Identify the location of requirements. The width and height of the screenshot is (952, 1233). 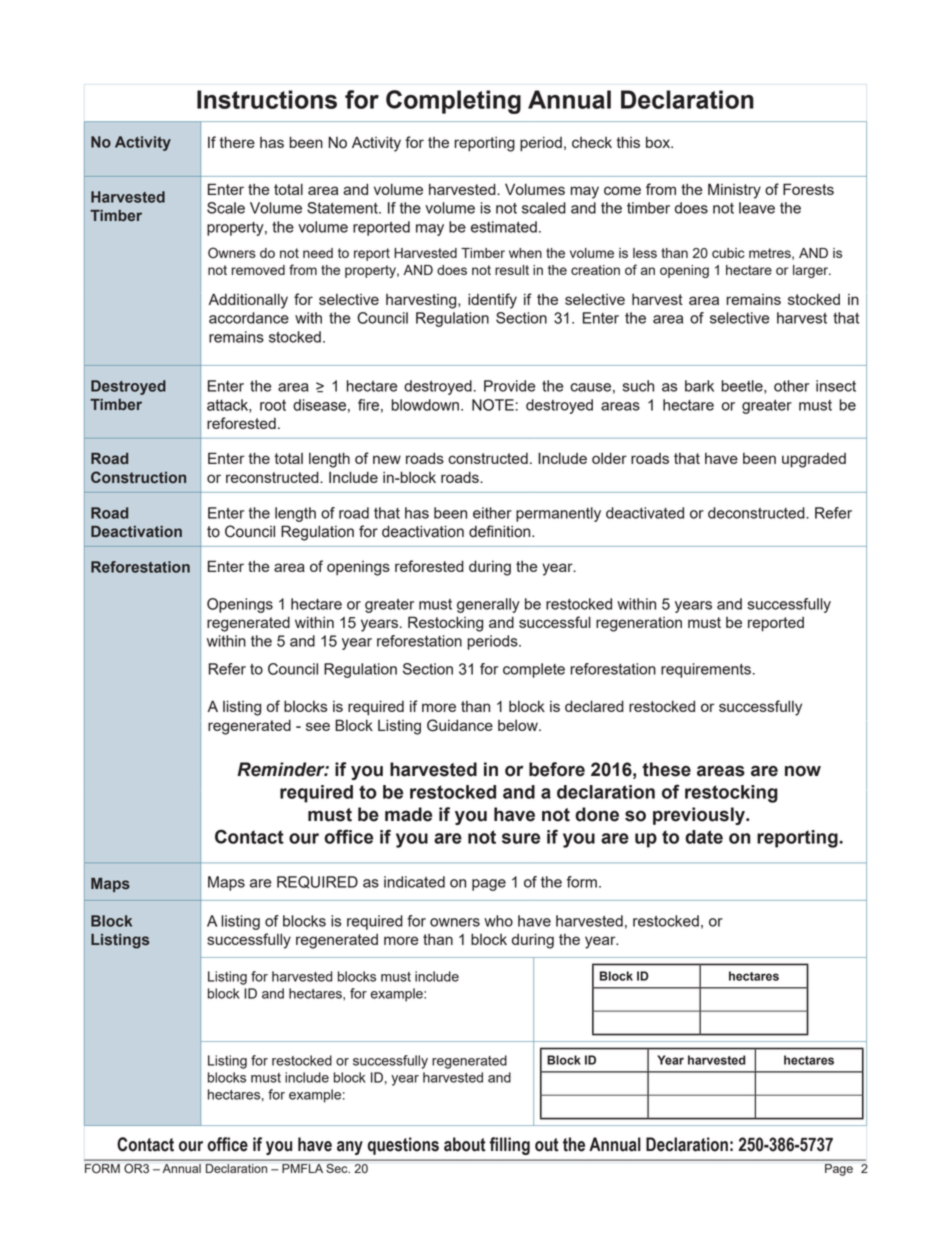
(706, 670).
